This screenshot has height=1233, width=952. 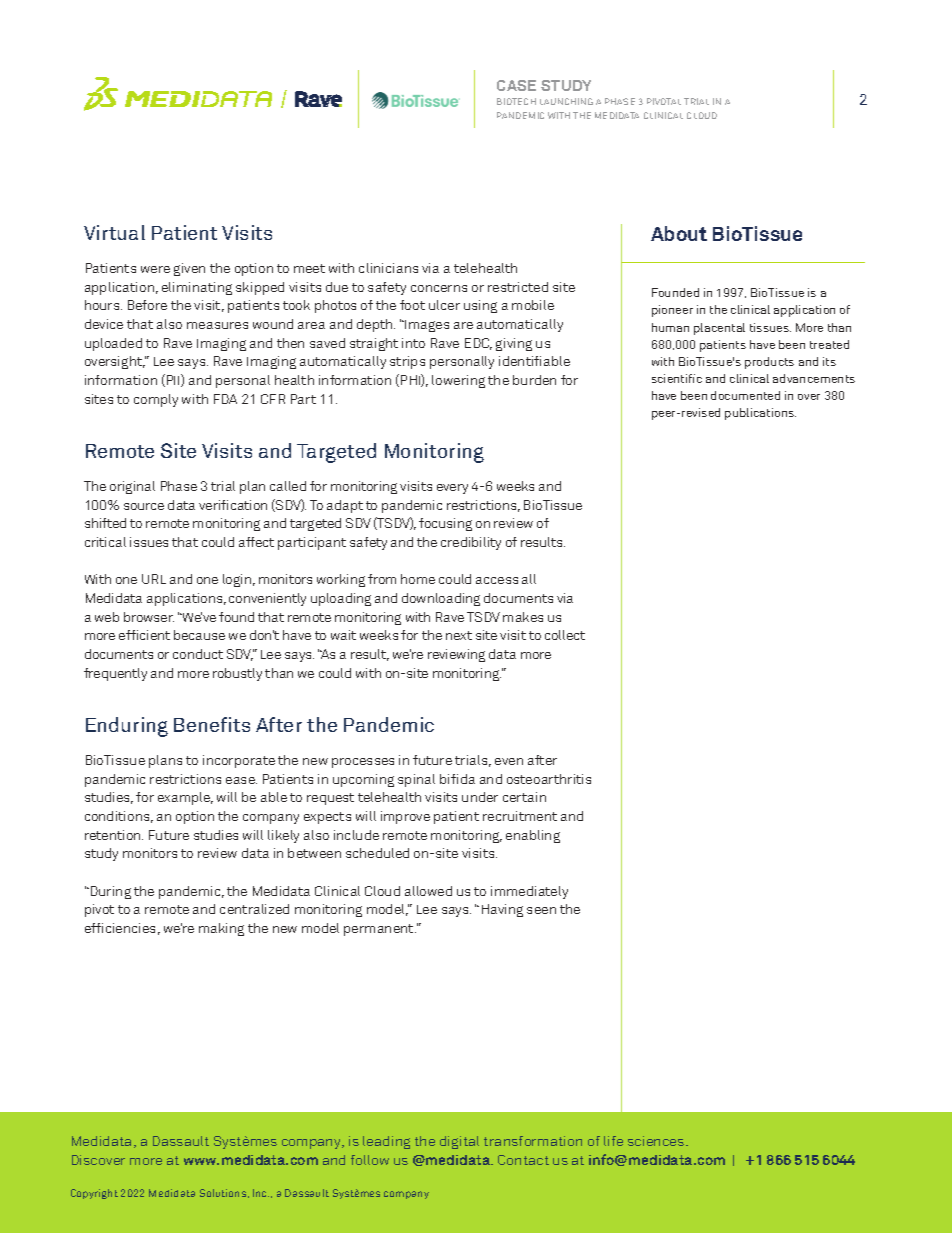 What do you see at coordinates (679, 233) in the screenshot?
I see `About` at bounding box center [679, 233].
